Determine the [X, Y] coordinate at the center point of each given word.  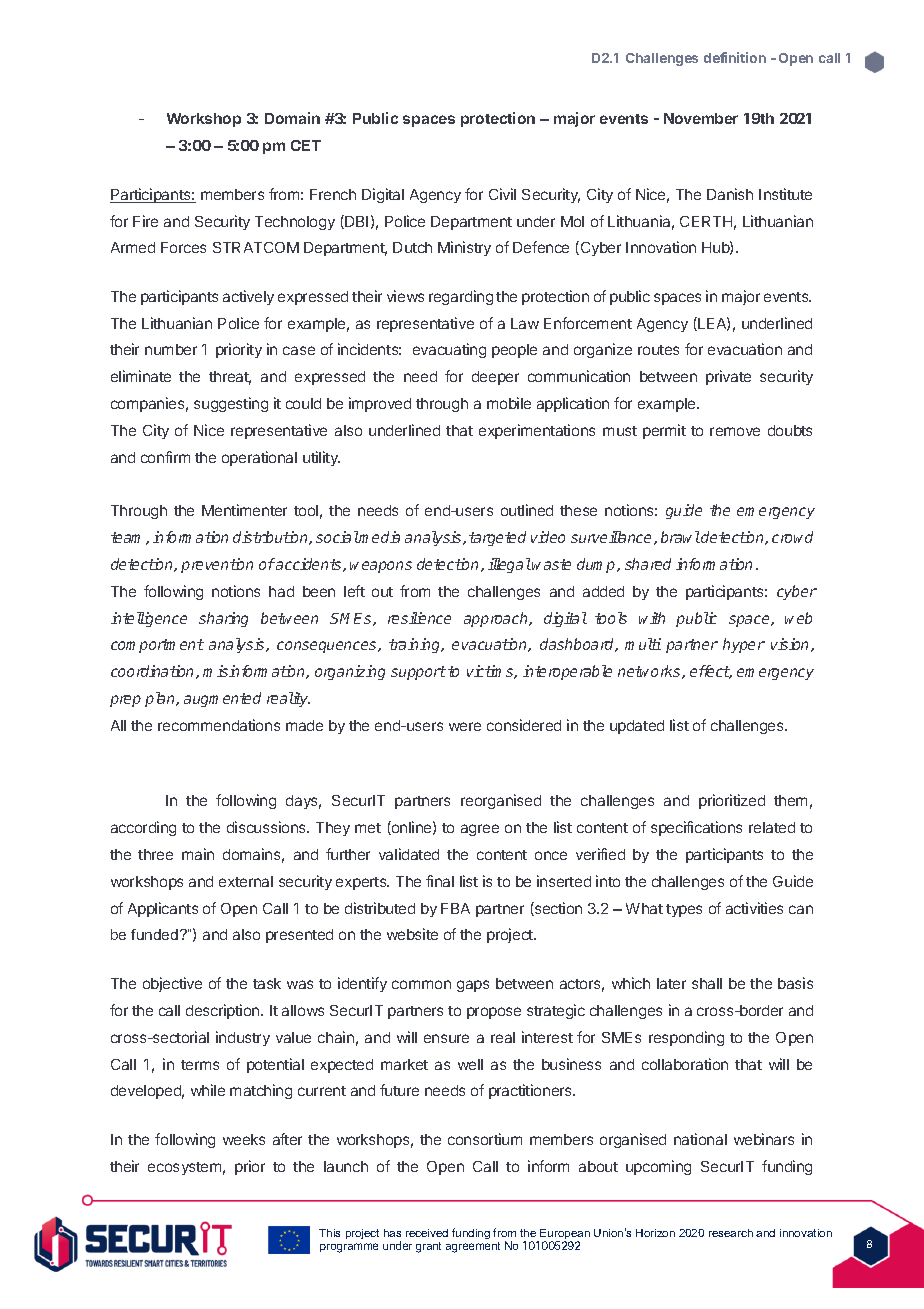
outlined [527, 510]
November [701, 118]
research [731, 1233]
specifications [696, 828]
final [440, 881]
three [155, 854]
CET [306, 145]
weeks [244, 1139]
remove [735, 431]
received [427, 1233]
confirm [165, 457]
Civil [502, 194]
